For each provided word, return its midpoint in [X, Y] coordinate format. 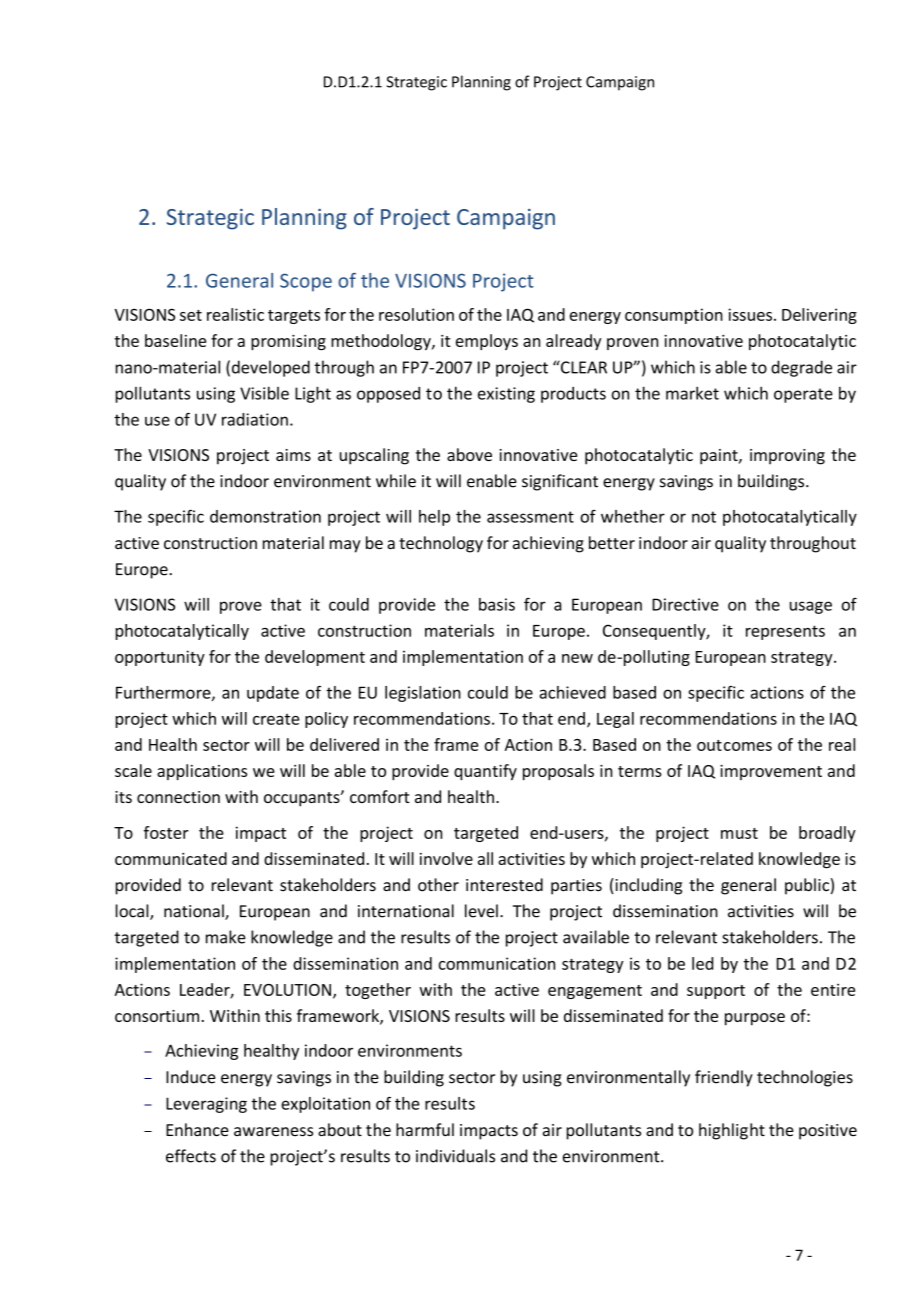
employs [487, 342]
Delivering [819, 316]
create [276, 719]
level [481, 911]
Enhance [197, 1130]
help [434, 518]
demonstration [265, 516]
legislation [423, 694]
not [704, 517]
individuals [455, 1156]
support [716, 992]
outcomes [734, 745]
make [226, 937]
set [191, 315]
